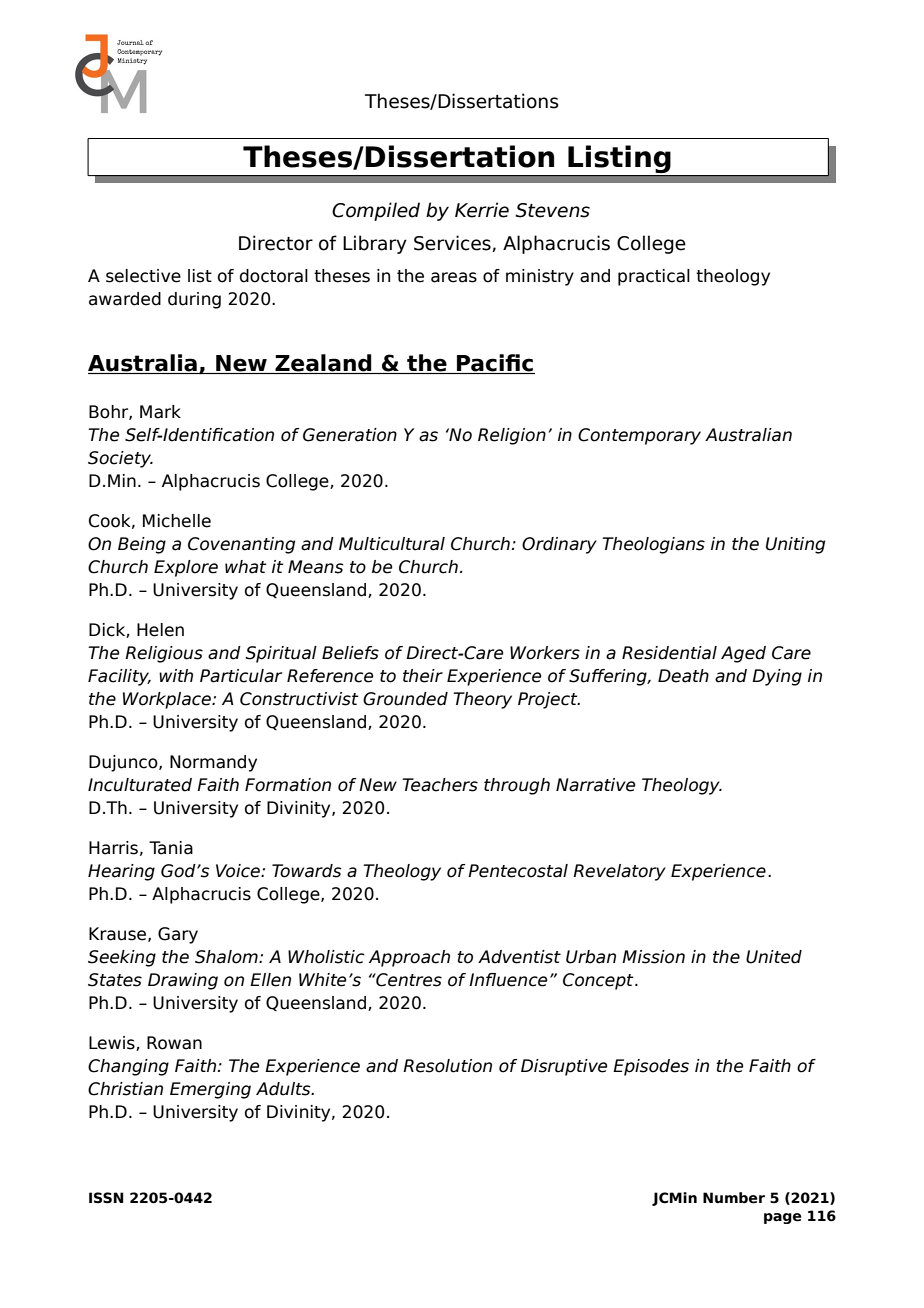 The width and height of the document is (924, 1308). I want to click on Gary, so click(178, 935).
